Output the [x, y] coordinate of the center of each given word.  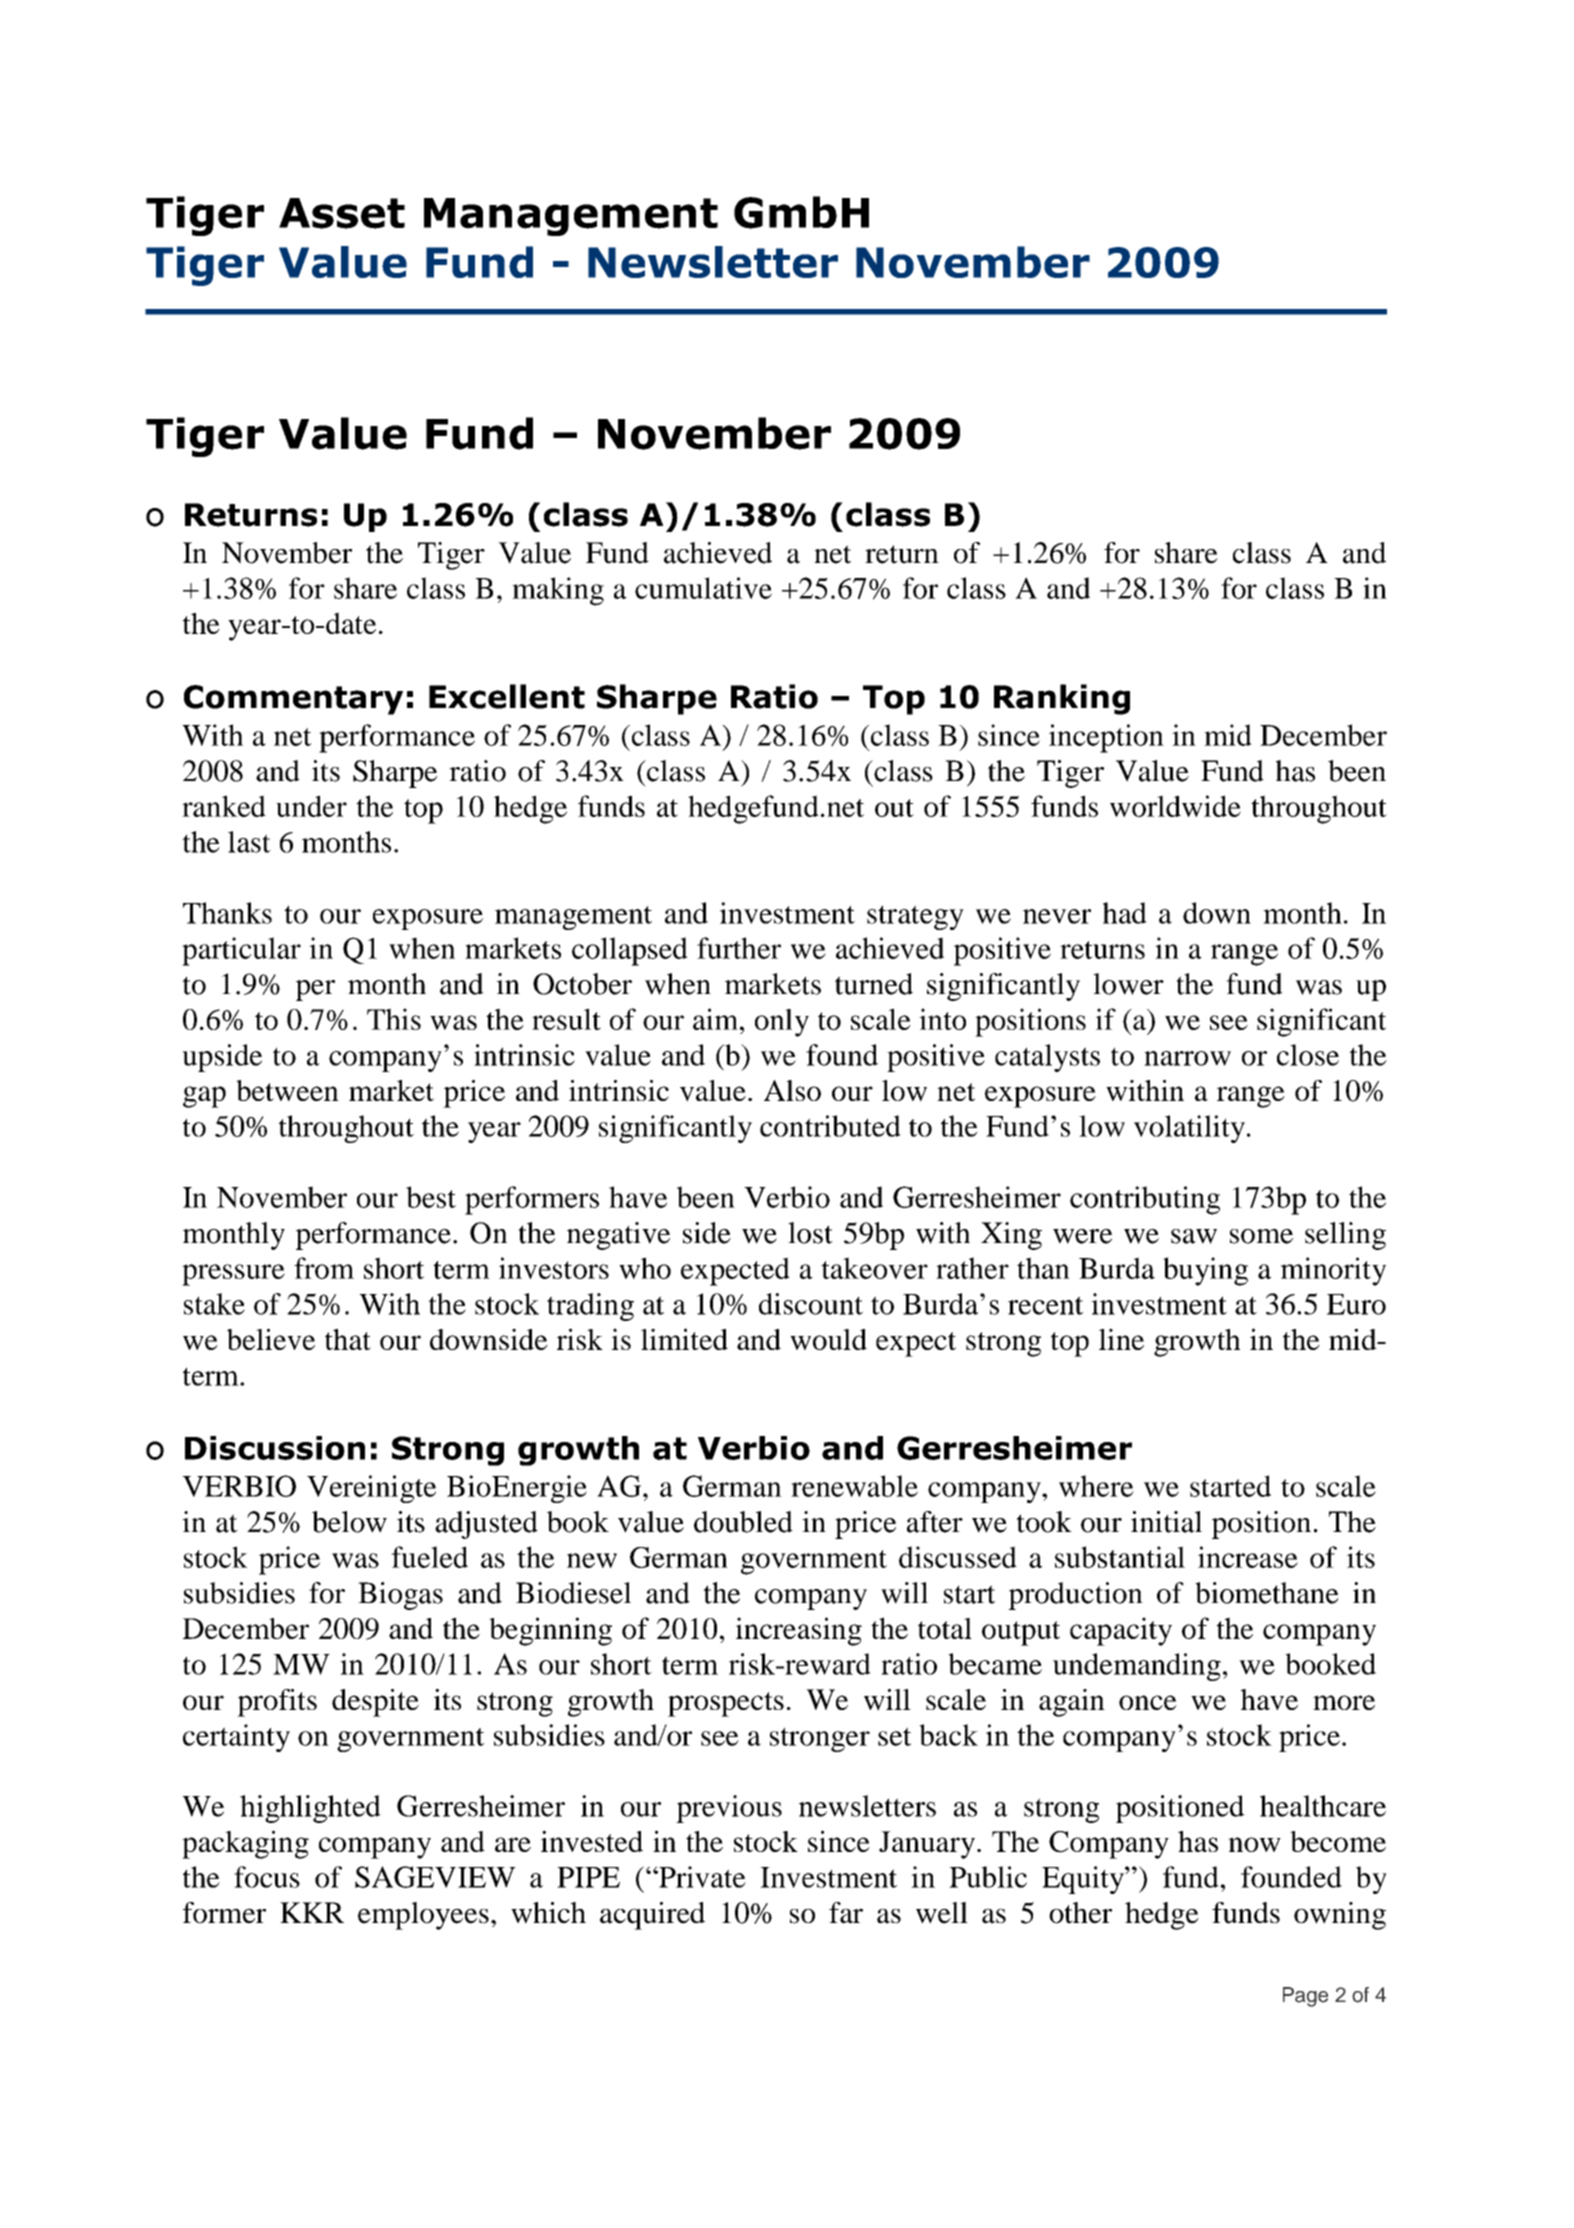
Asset [342, 213]
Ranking [1062, 699]
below [349, 1522]
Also [792, 1090]
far [846, 1913]
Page [1305, 1997]
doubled [743, 1522]
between [287, 1090]
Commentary [293, 700]
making [558, 591]
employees [423, 1916]
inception [1106, 738]
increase [1248, 1557]
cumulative [703, 588]
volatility [1189, 1129]
